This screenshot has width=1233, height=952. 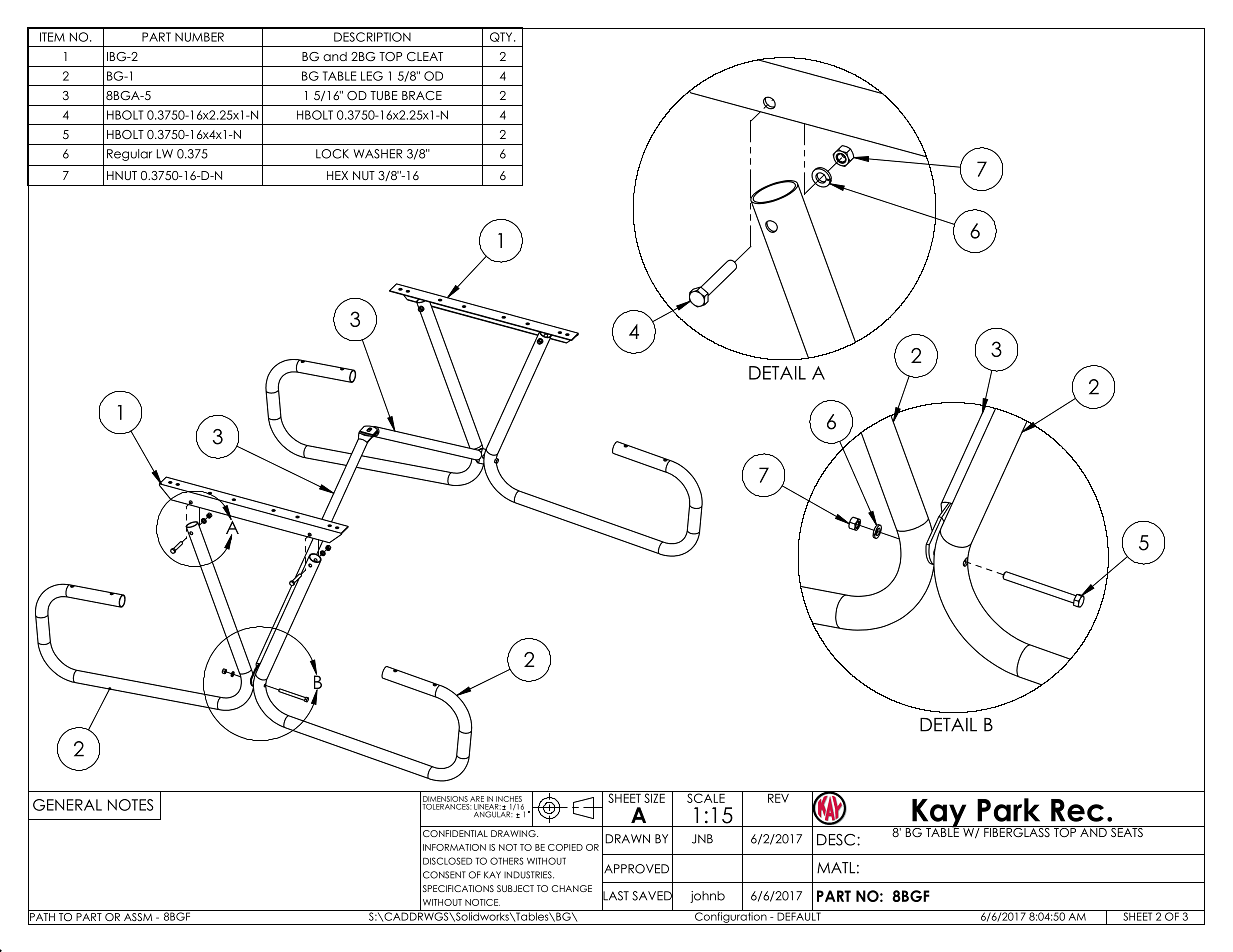 What do you see at coordinates (131, 805) in the screenshot?
I see `NOTES` at bounding box center [131, 805].
